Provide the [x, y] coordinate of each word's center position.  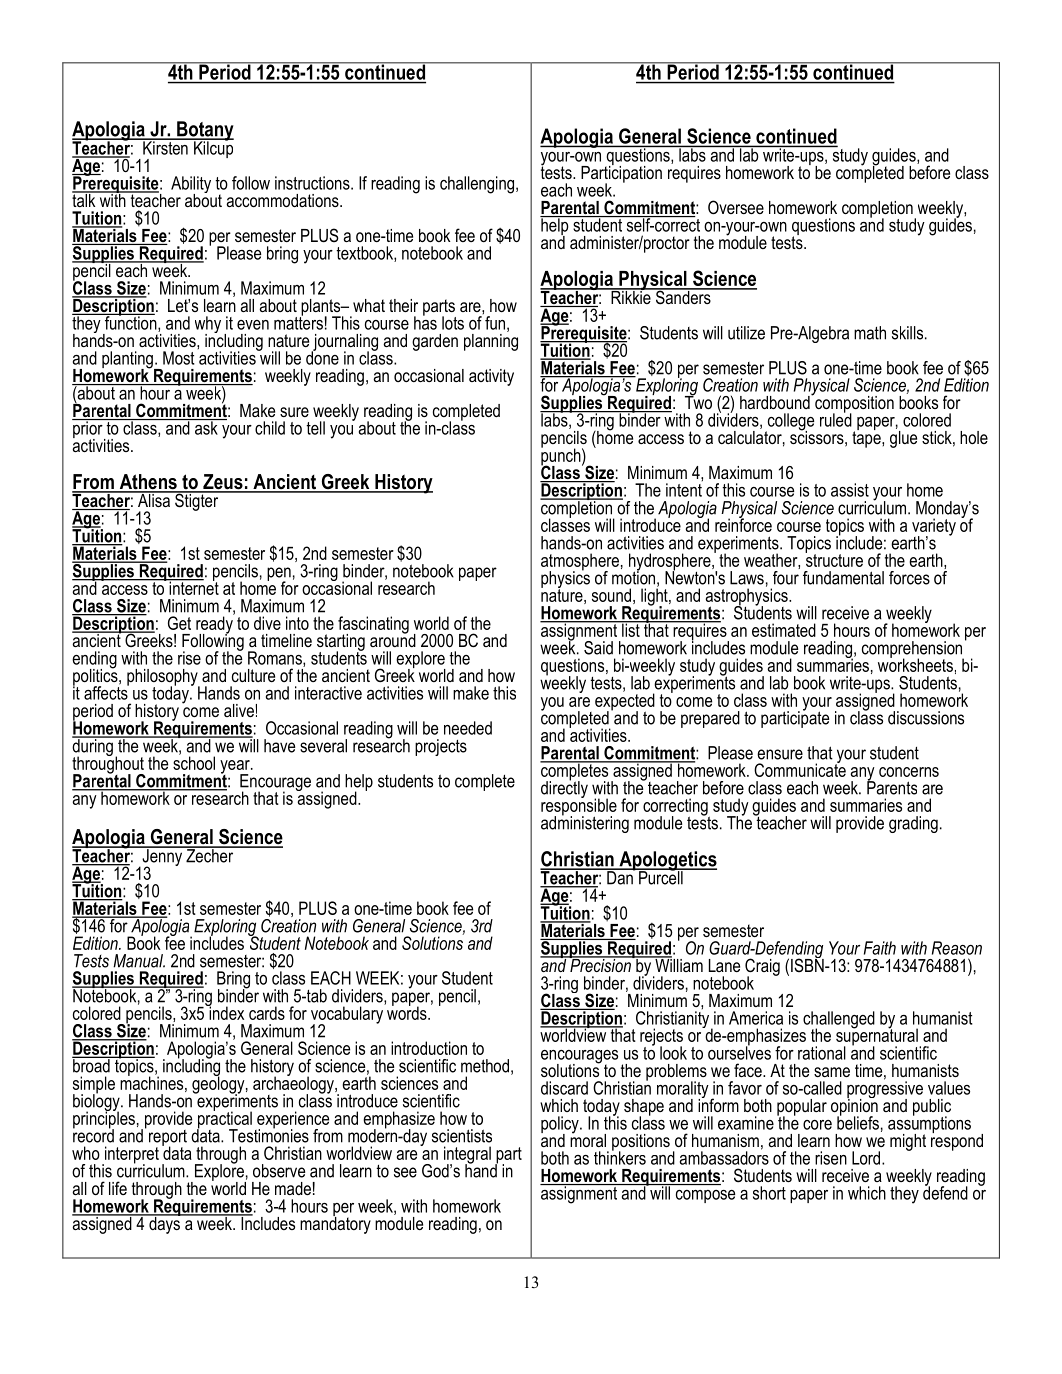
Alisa [154, 499]
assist [850, 490]
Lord [867, 1158]
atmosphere [580, 563]
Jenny [162, 857]
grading [913, 824]
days [164, 1224]
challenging [477, 185]
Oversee [736, 207]
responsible [579, 807]
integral [467, 1156]
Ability [191, 186]
